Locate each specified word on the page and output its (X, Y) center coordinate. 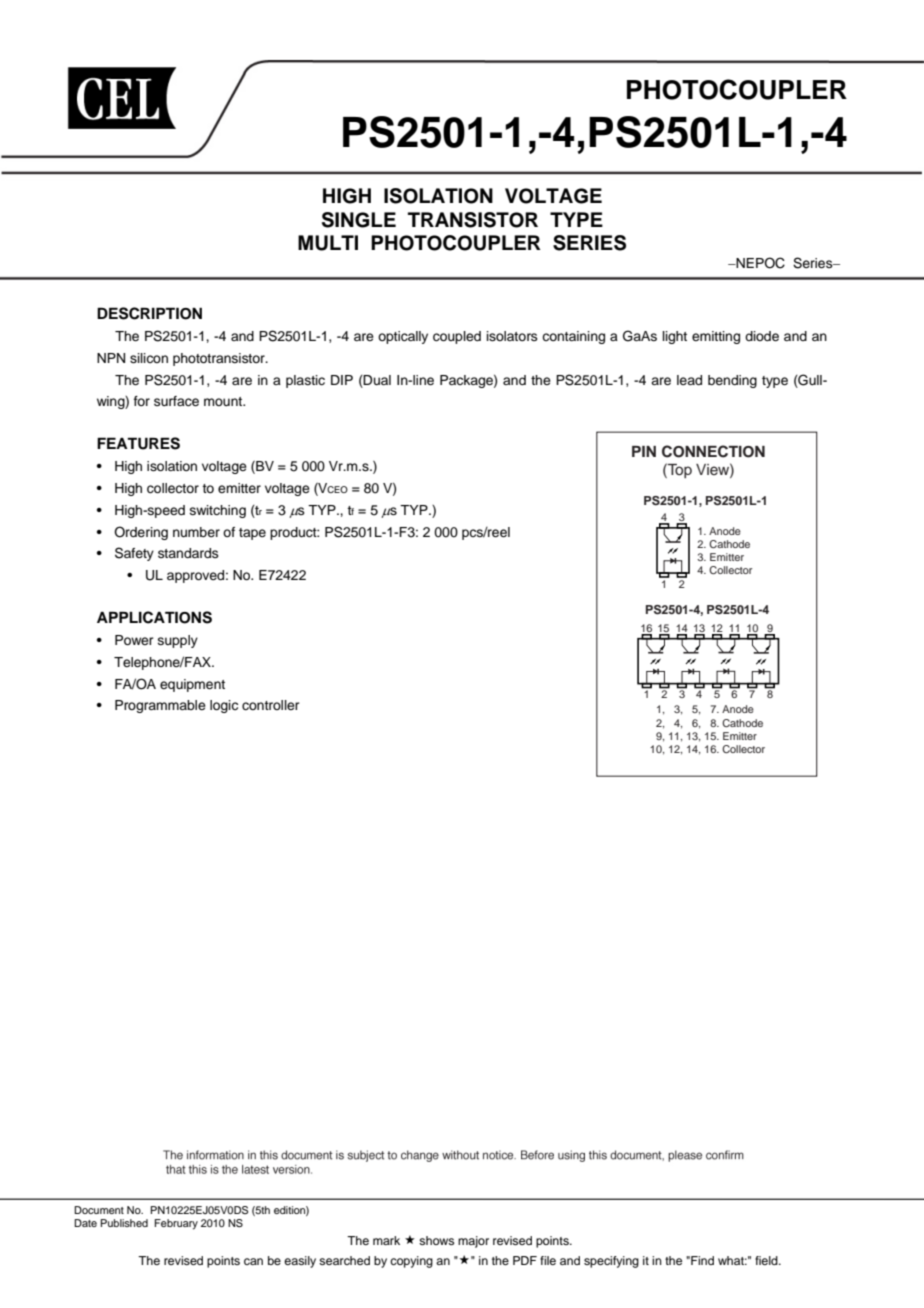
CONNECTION (713, 451)
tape (252, 534)
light (675, 337)
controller (271, 705)
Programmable (160, 706)
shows (436, 1240)
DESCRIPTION (149, 313)
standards (188, 553)
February (176, 1224)
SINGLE (359, 220)
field (767, 1260)
